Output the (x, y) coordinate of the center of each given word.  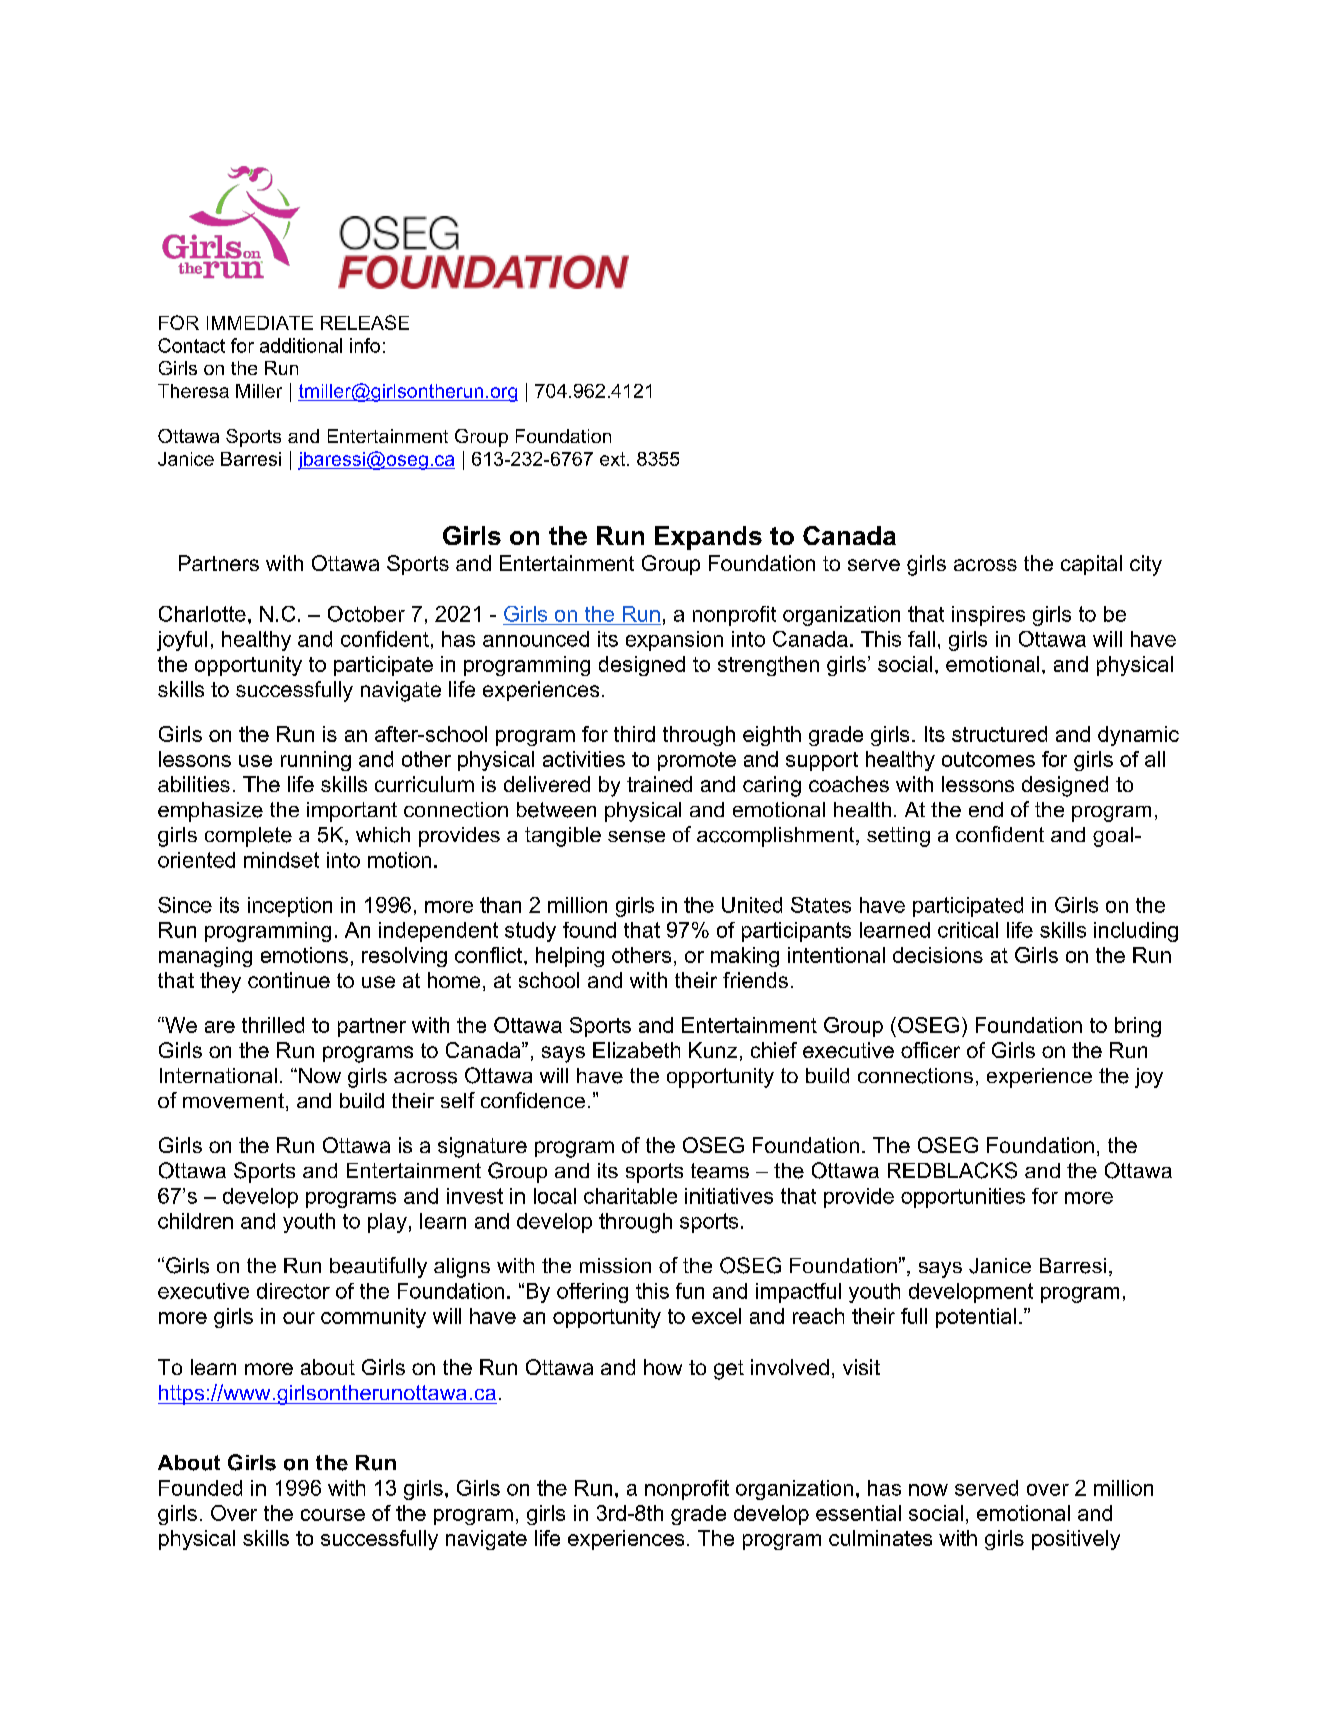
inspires (988, 616)
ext (614, 459)
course (333, 1515)
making (745, 957)
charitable (630, 1196)
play (387, 1223)
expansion (674, 641)
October (366, 614)
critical (968, 930)
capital (1091, 565)
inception (290, 907)
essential (858, 1513)
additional (301, 345)
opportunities (963, 1198)
